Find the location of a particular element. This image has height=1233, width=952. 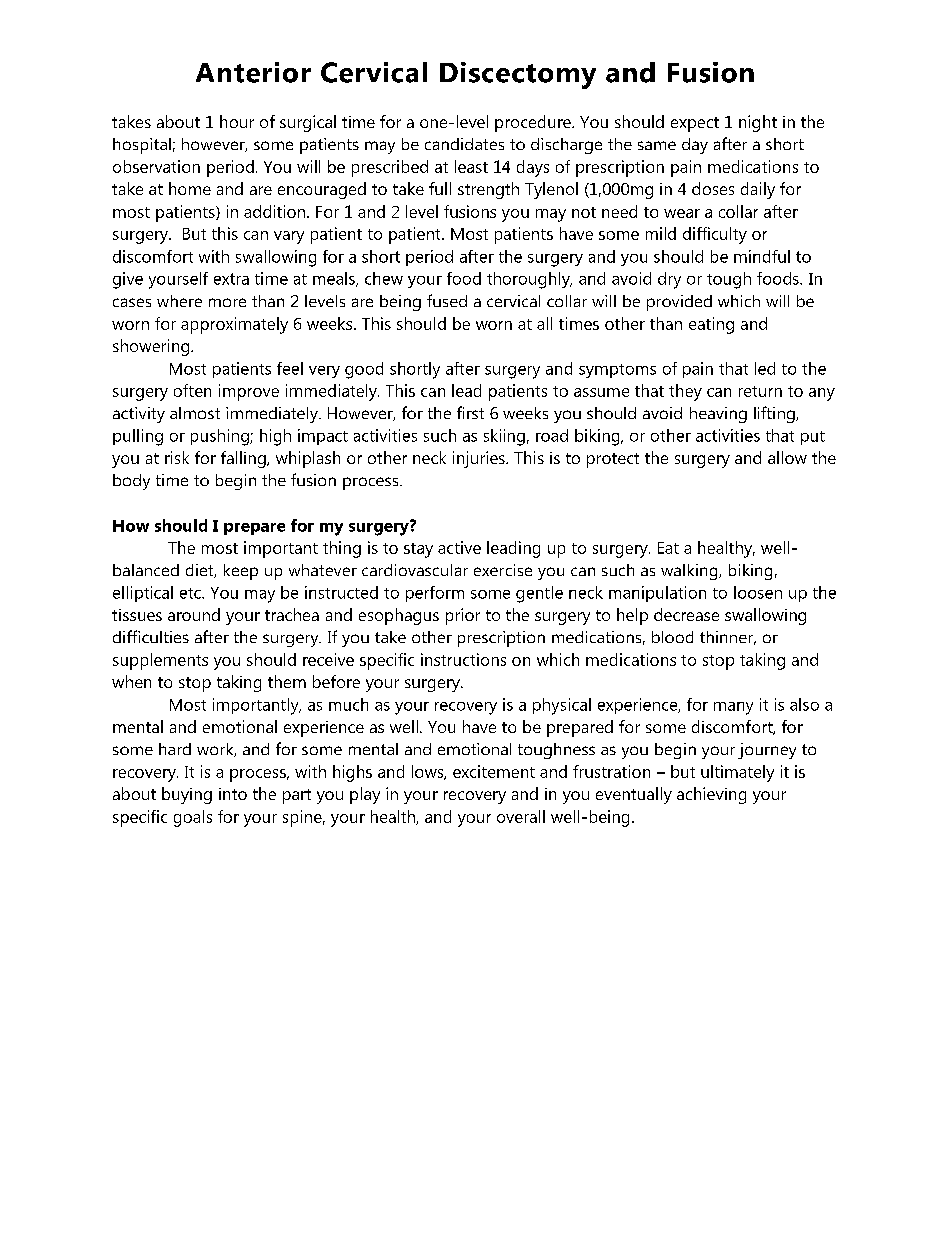

night is located at coordinates (758, 123).
